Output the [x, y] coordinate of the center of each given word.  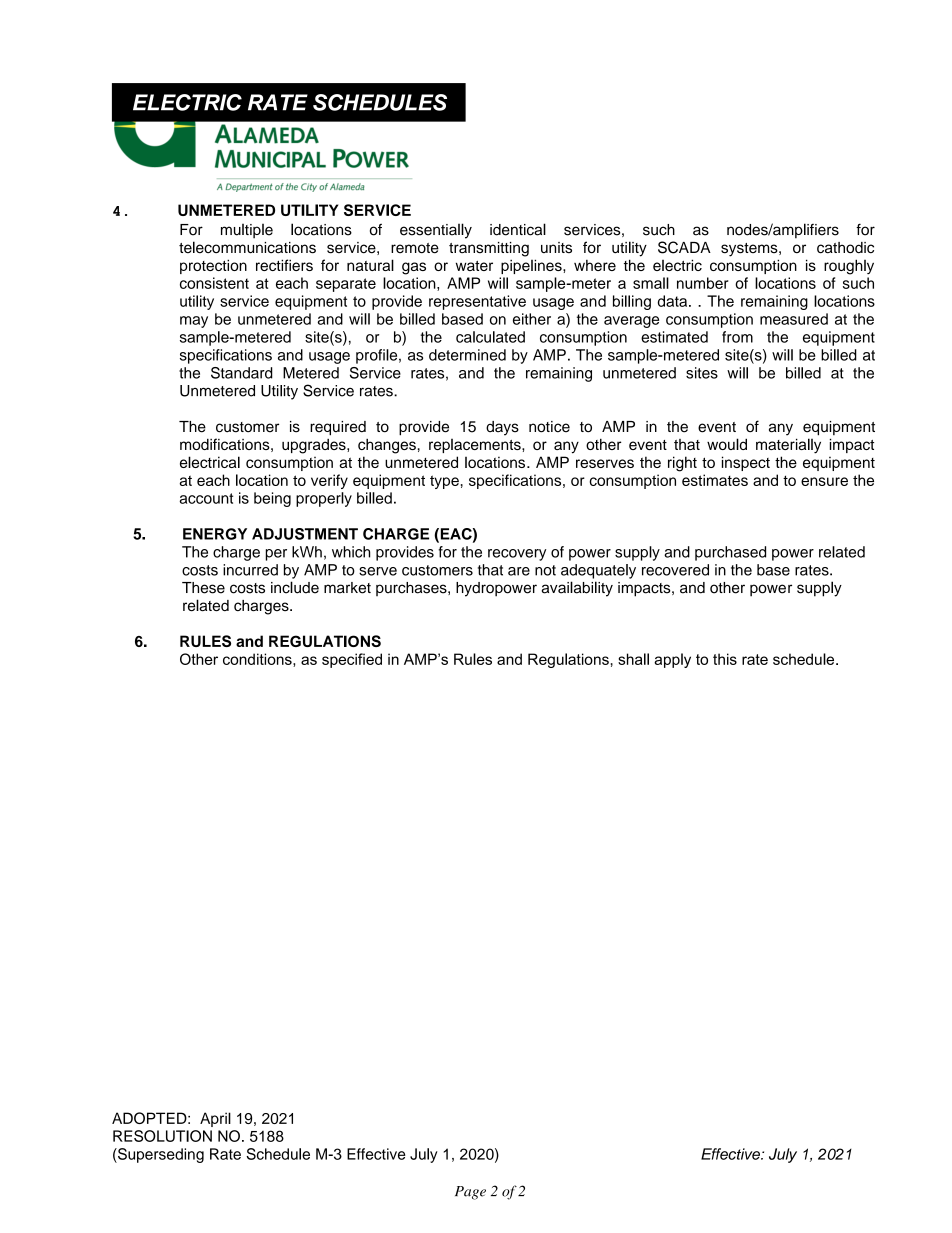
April [215, 1119]
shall [633, 659]
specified [352, 660]
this [725, 659]
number [702, 283]
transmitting [489, 249]
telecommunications [247, 247]
